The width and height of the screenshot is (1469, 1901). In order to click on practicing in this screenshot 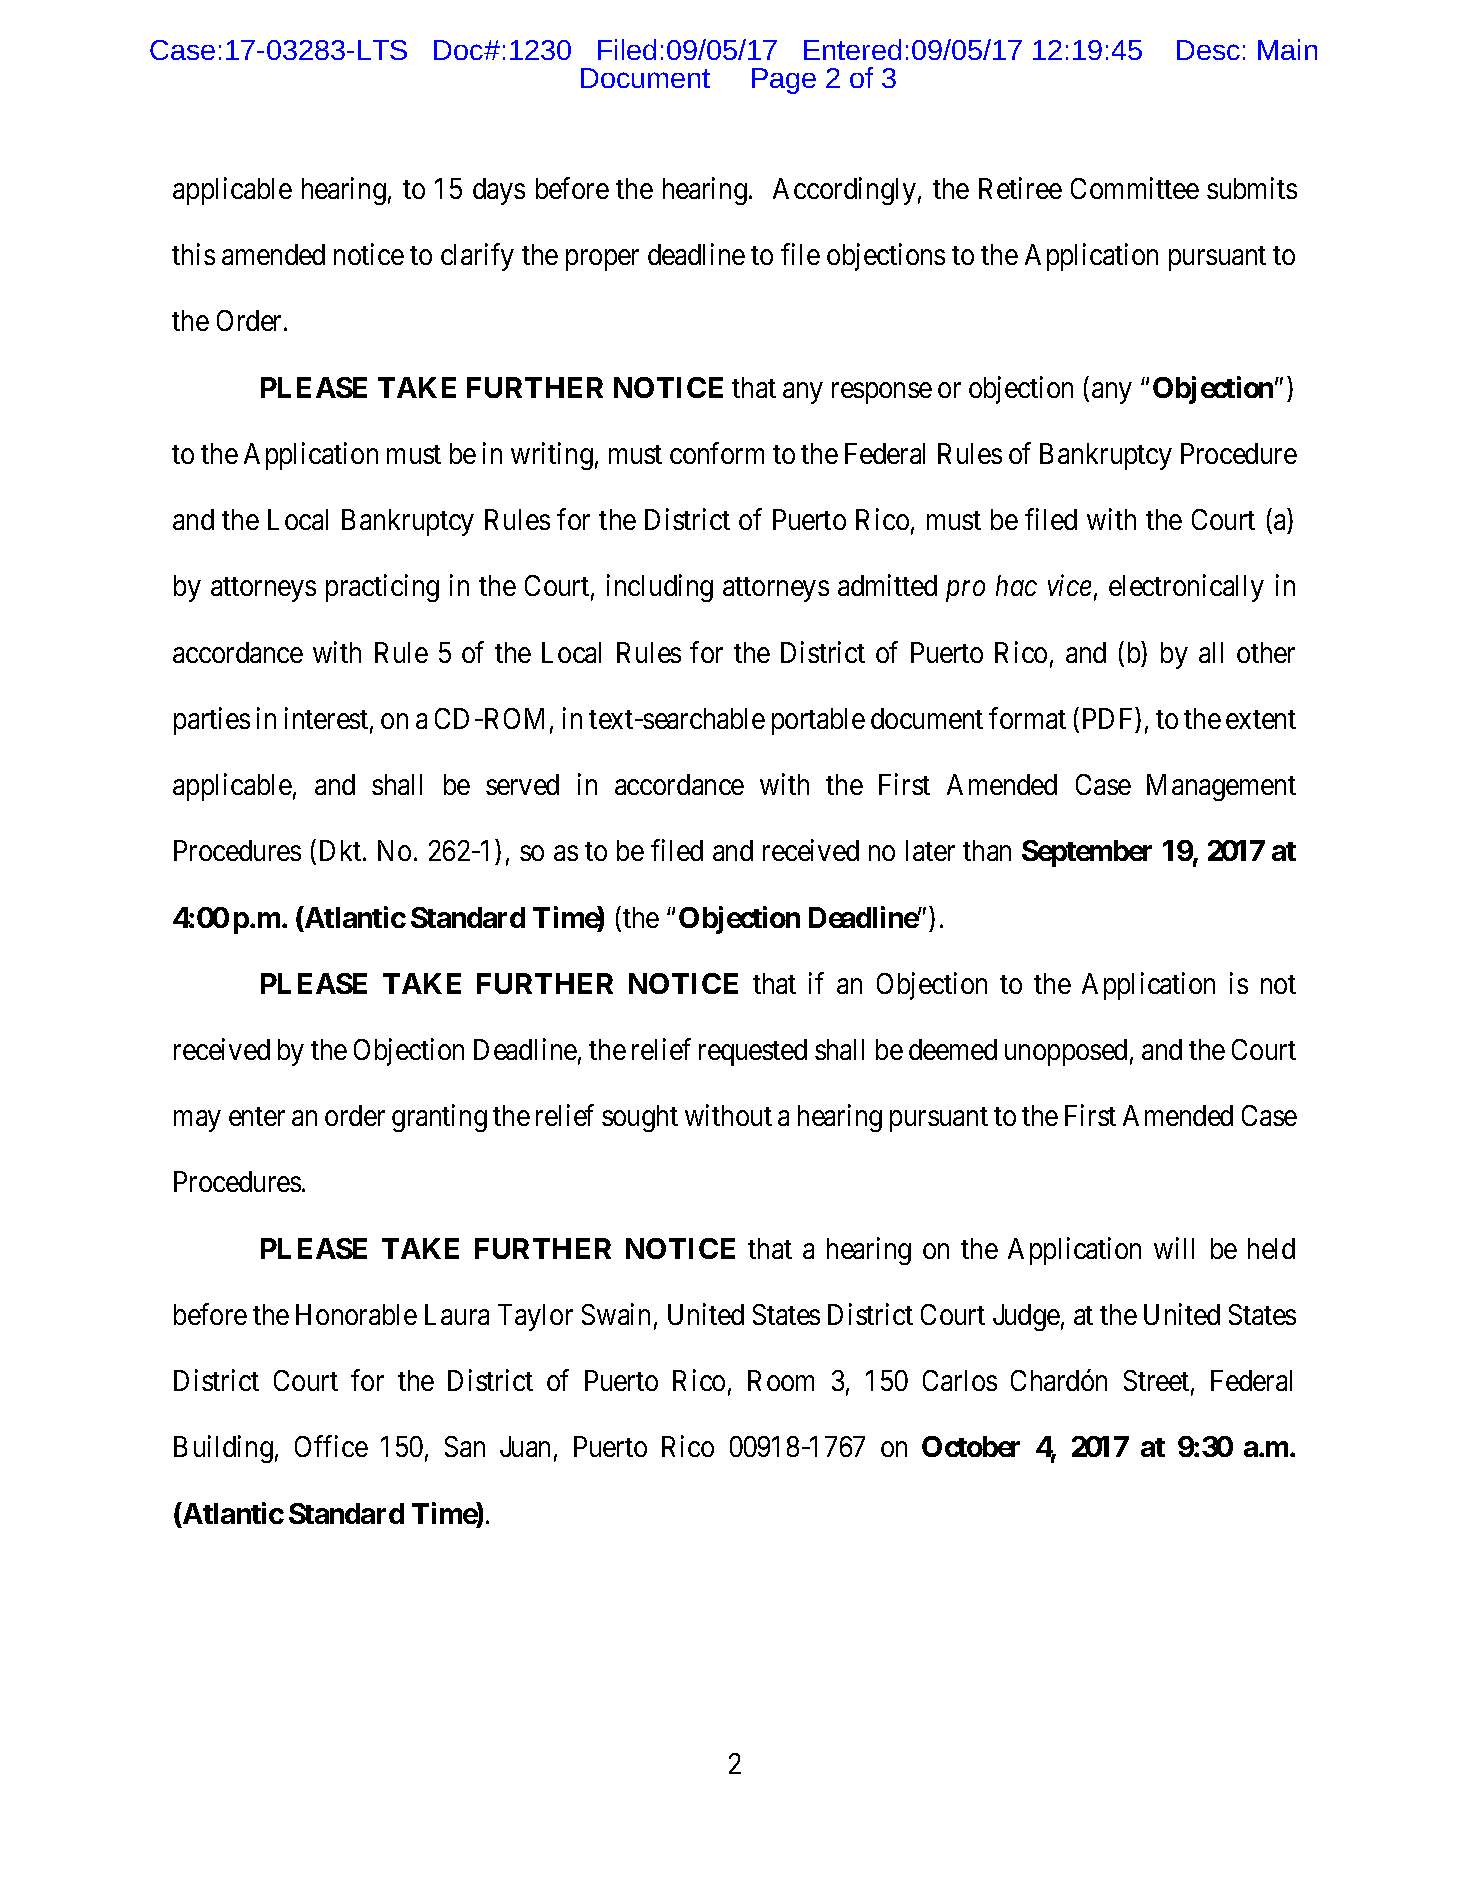, I will do `click(382, 588)`.
